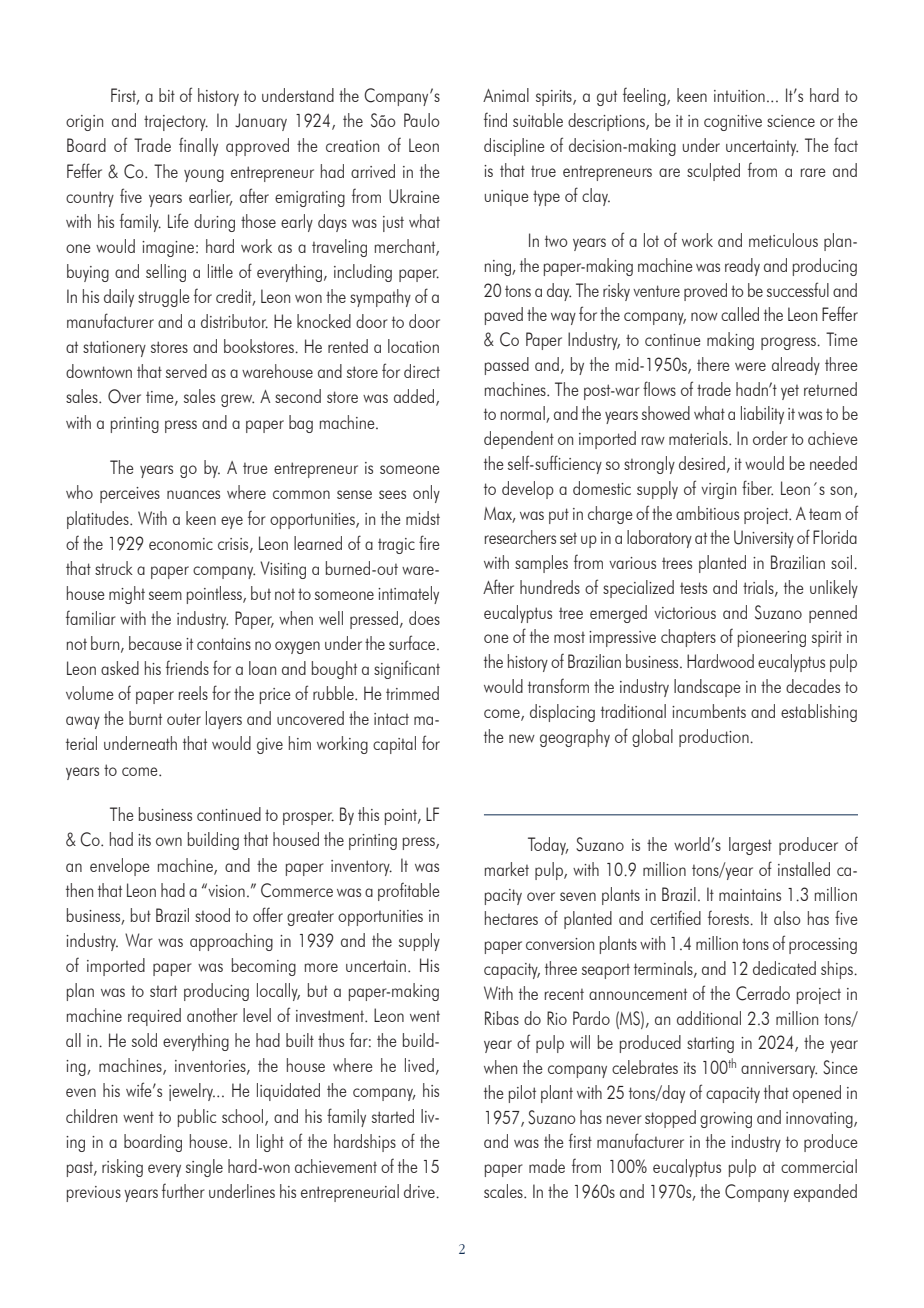 The image size is (924, 1308). Describe the element at coordinates (204, 1168) in the document. I see `single` at that location.
